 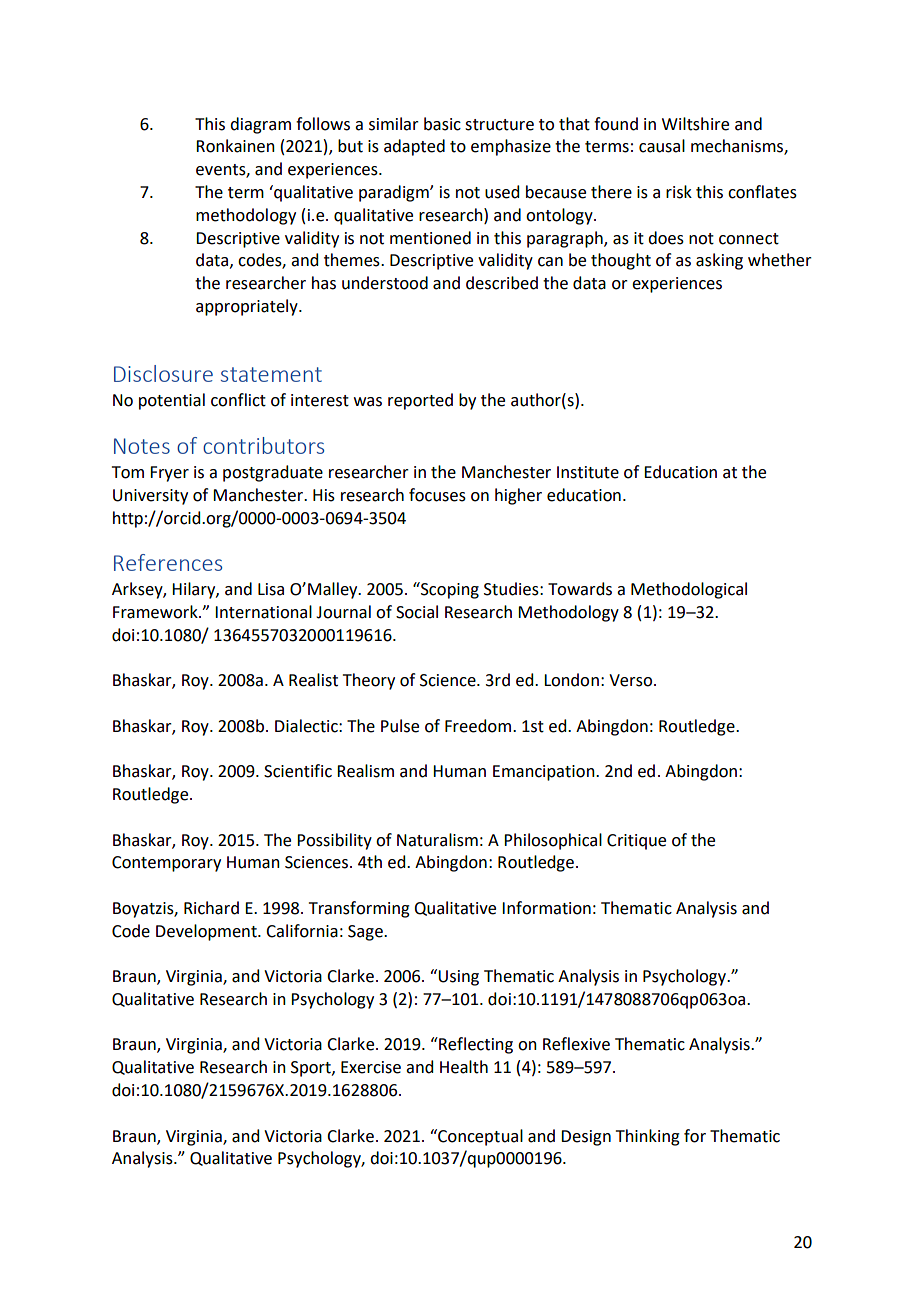 What do you see at coordinates (636, 842) in the screenshot?
I see `Critique` at bounding box center [636, 842].
